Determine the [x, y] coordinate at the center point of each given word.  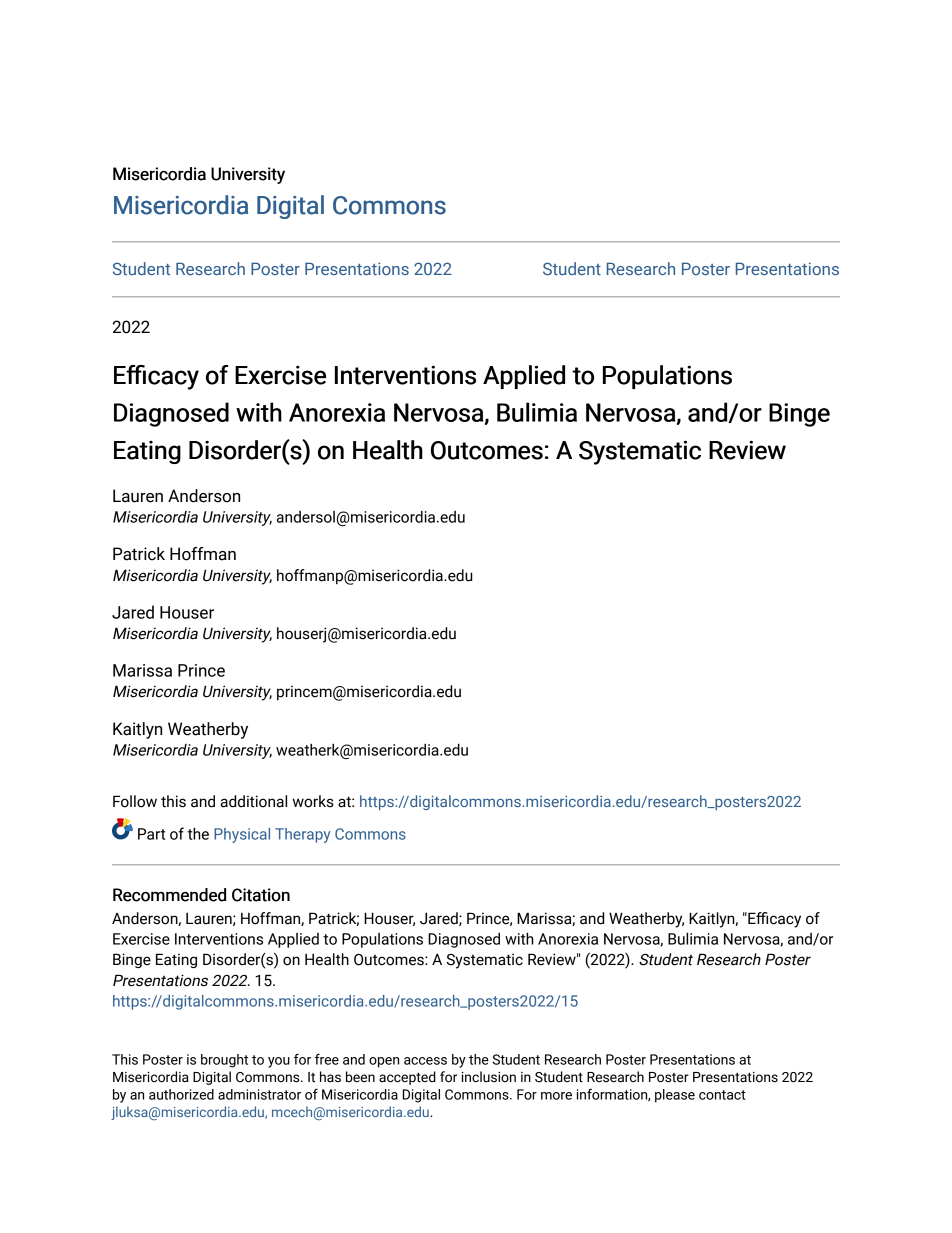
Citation [261, 895]
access [425, 1061]
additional [254, 801]
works [313, 801]
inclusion [489, 1077]
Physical [242, 835]
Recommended [169, 895]
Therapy [303, 835]
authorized [181, 1094]
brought [224, 1061]
